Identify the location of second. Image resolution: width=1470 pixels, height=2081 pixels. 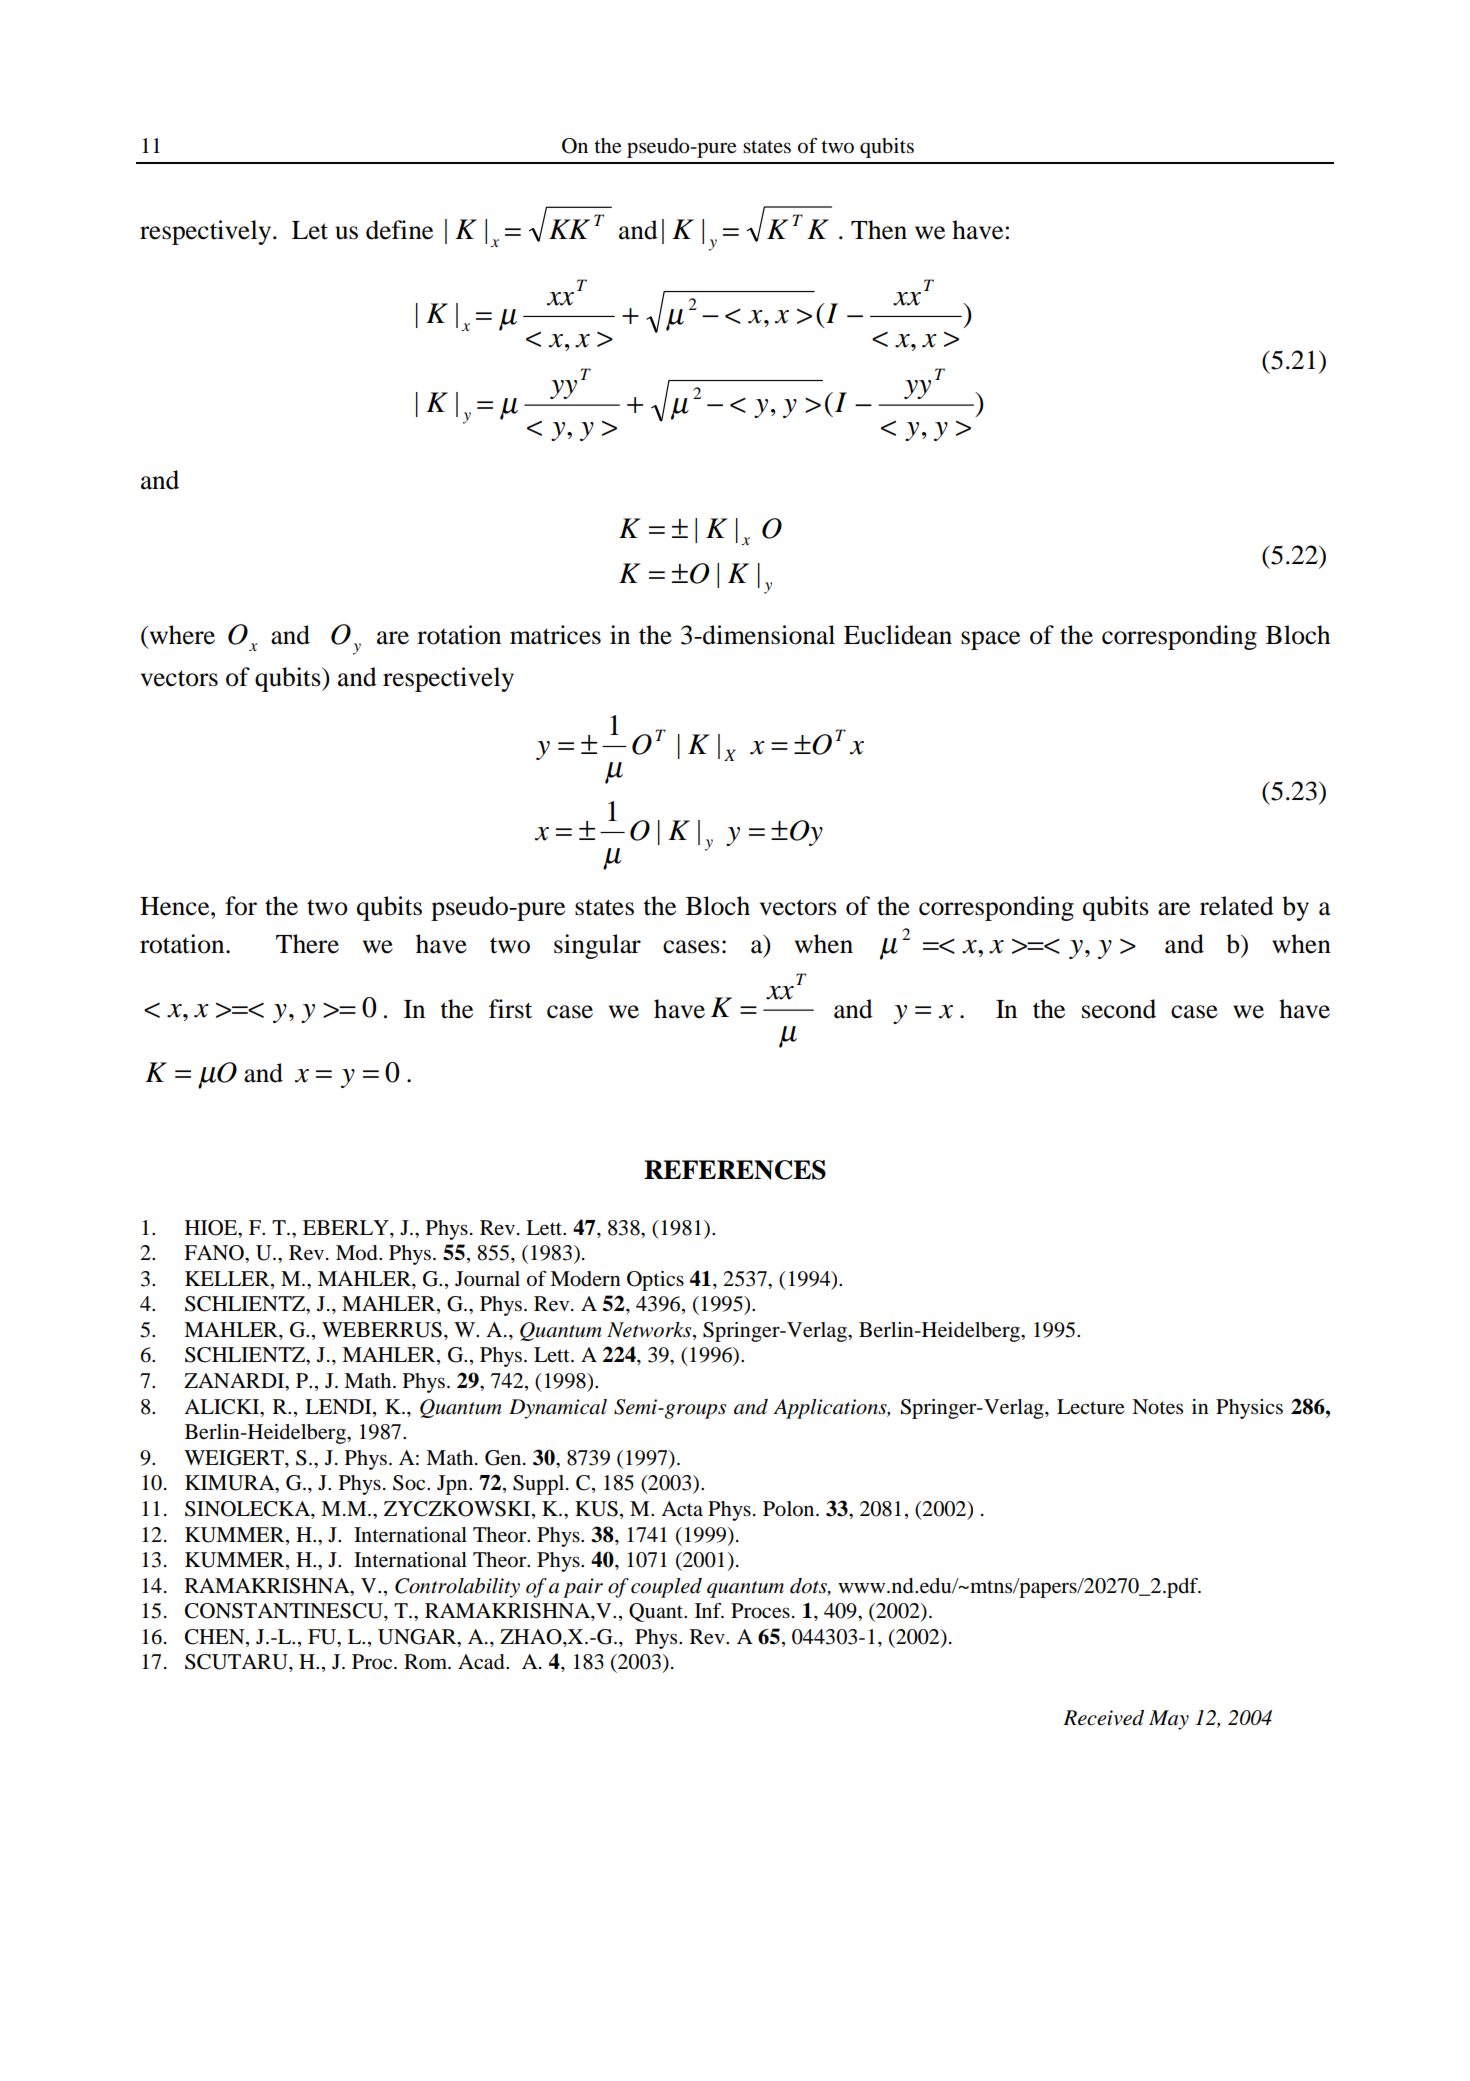
(1119, 1009).
